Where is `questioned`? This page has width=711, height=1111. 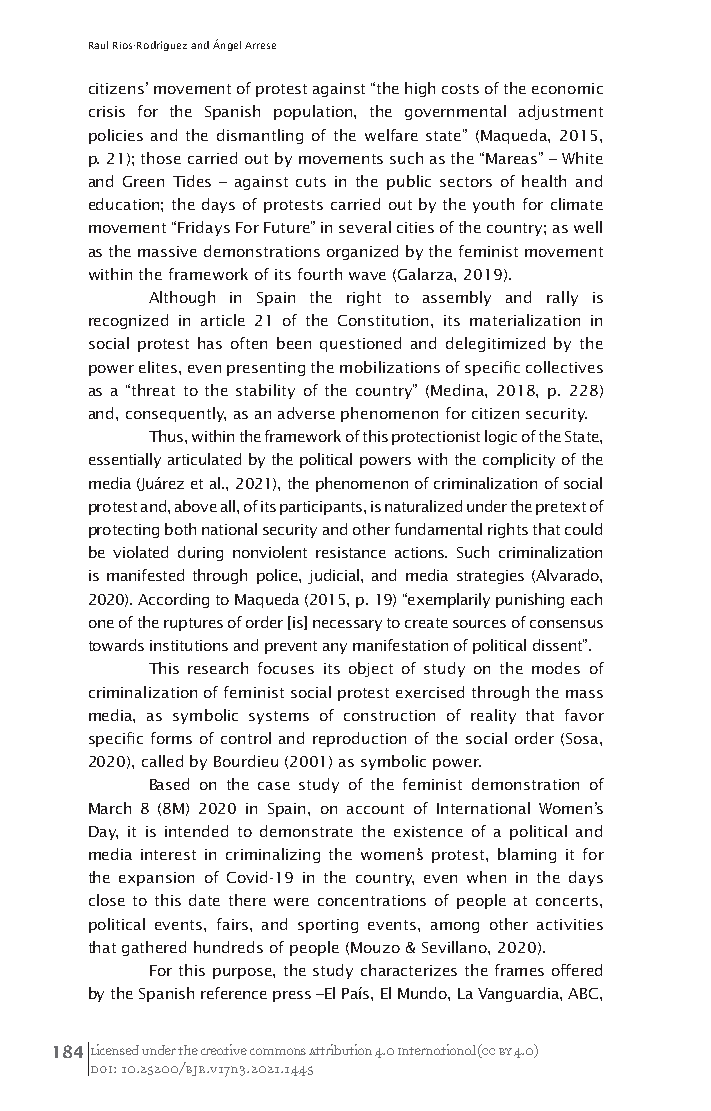
questioned is located at coordinates (360, 344).
